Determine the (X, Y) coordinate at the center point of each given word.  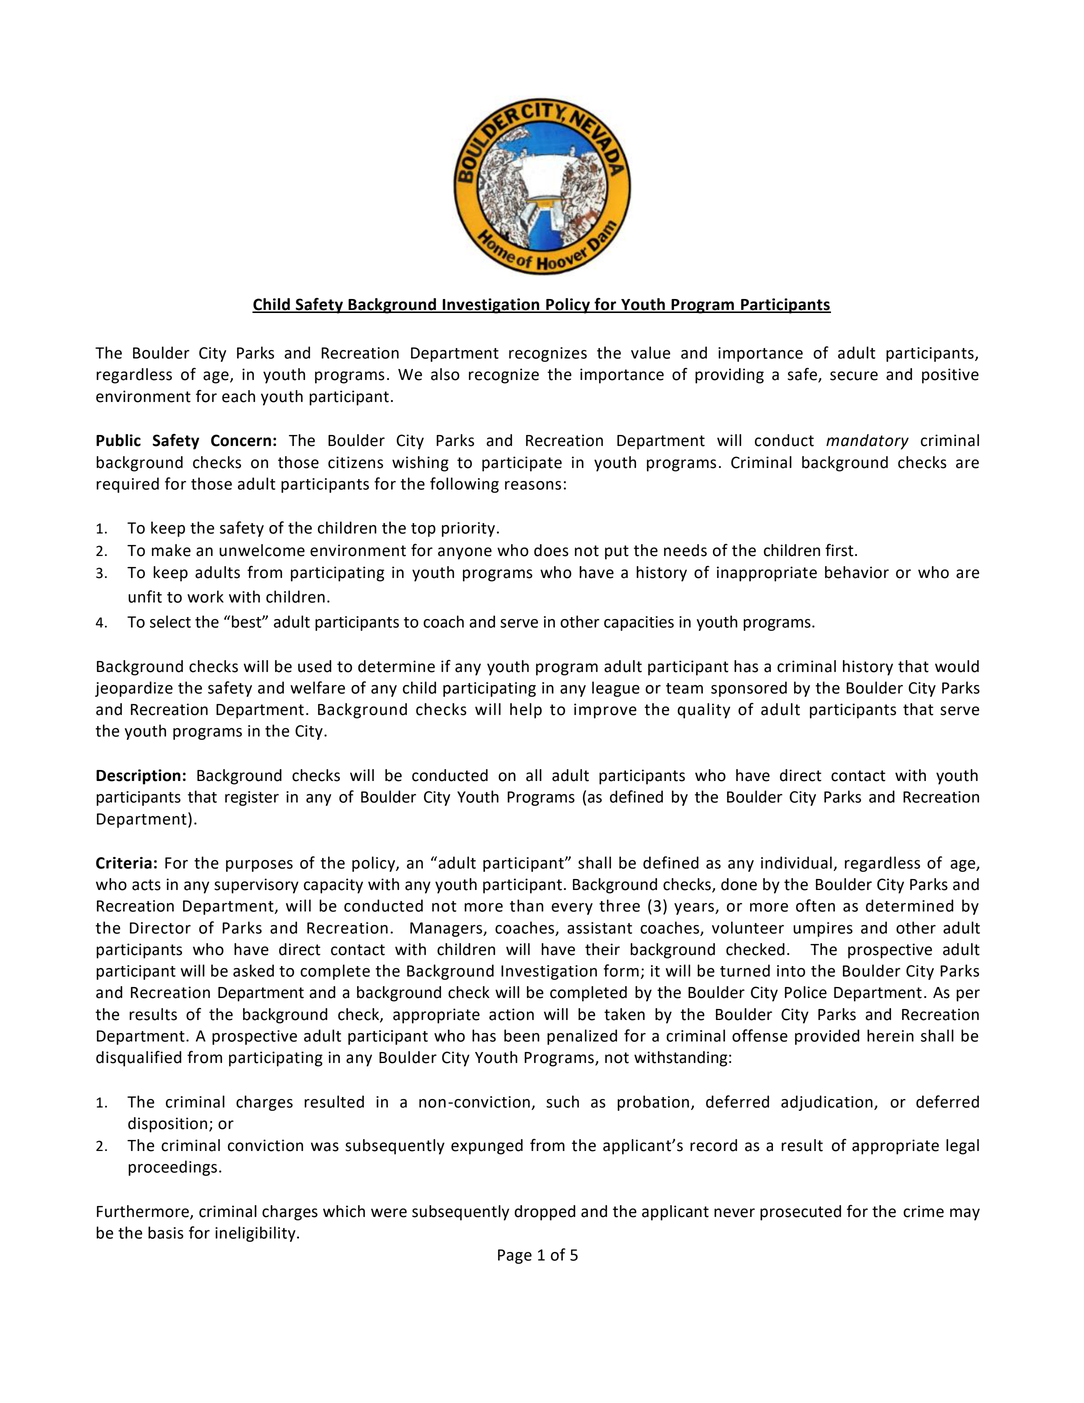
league (616, 689)
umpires (823, 929)
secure (854, 376)
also (445, 374)
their (602, 949)
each (238, 396)
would (957, 666)
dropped (545, 1213)
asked (253, 970)
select (170, 621)
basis (166, 1232)
